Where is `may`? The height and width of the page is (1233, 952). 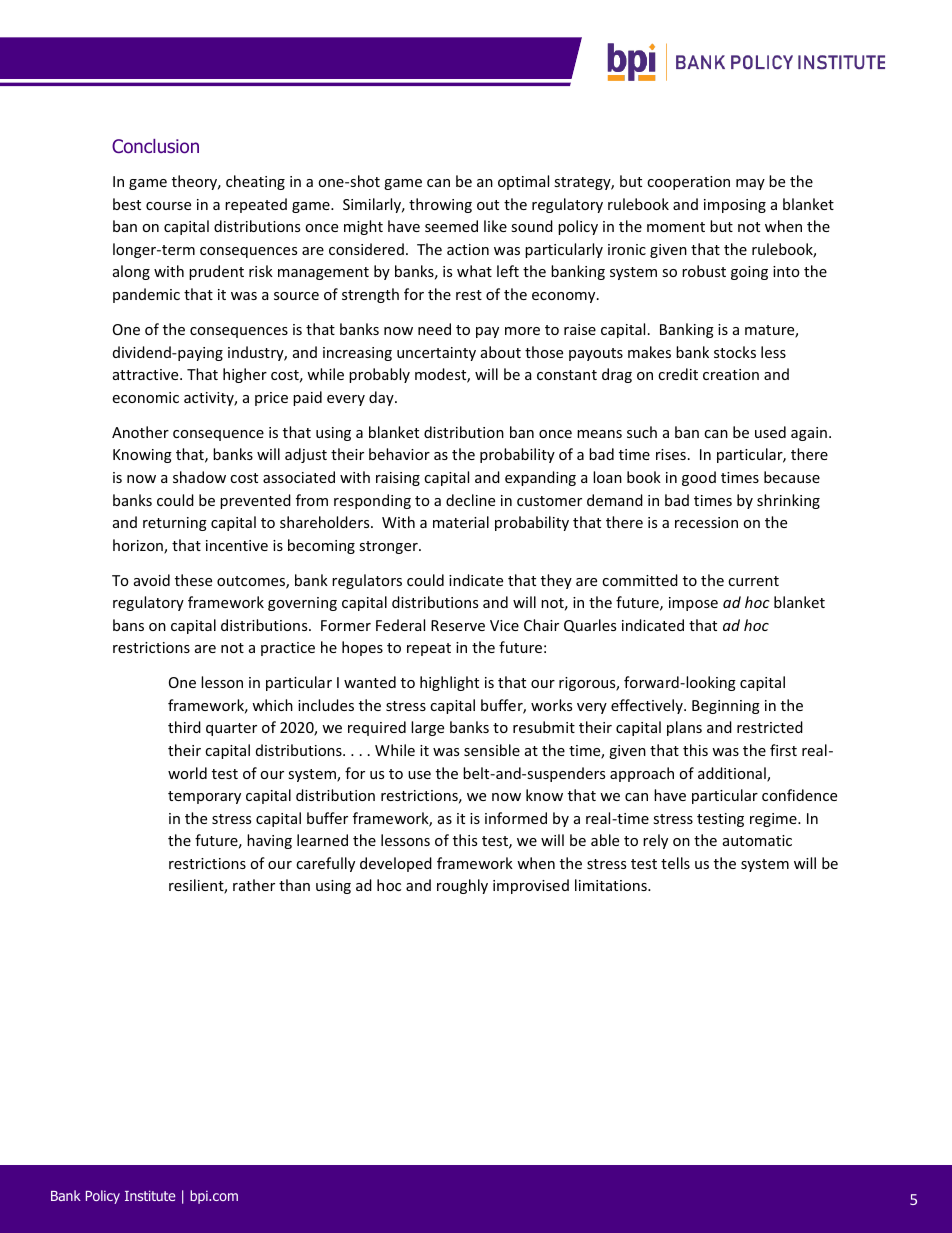
may is located at coordinates (750, 184).
